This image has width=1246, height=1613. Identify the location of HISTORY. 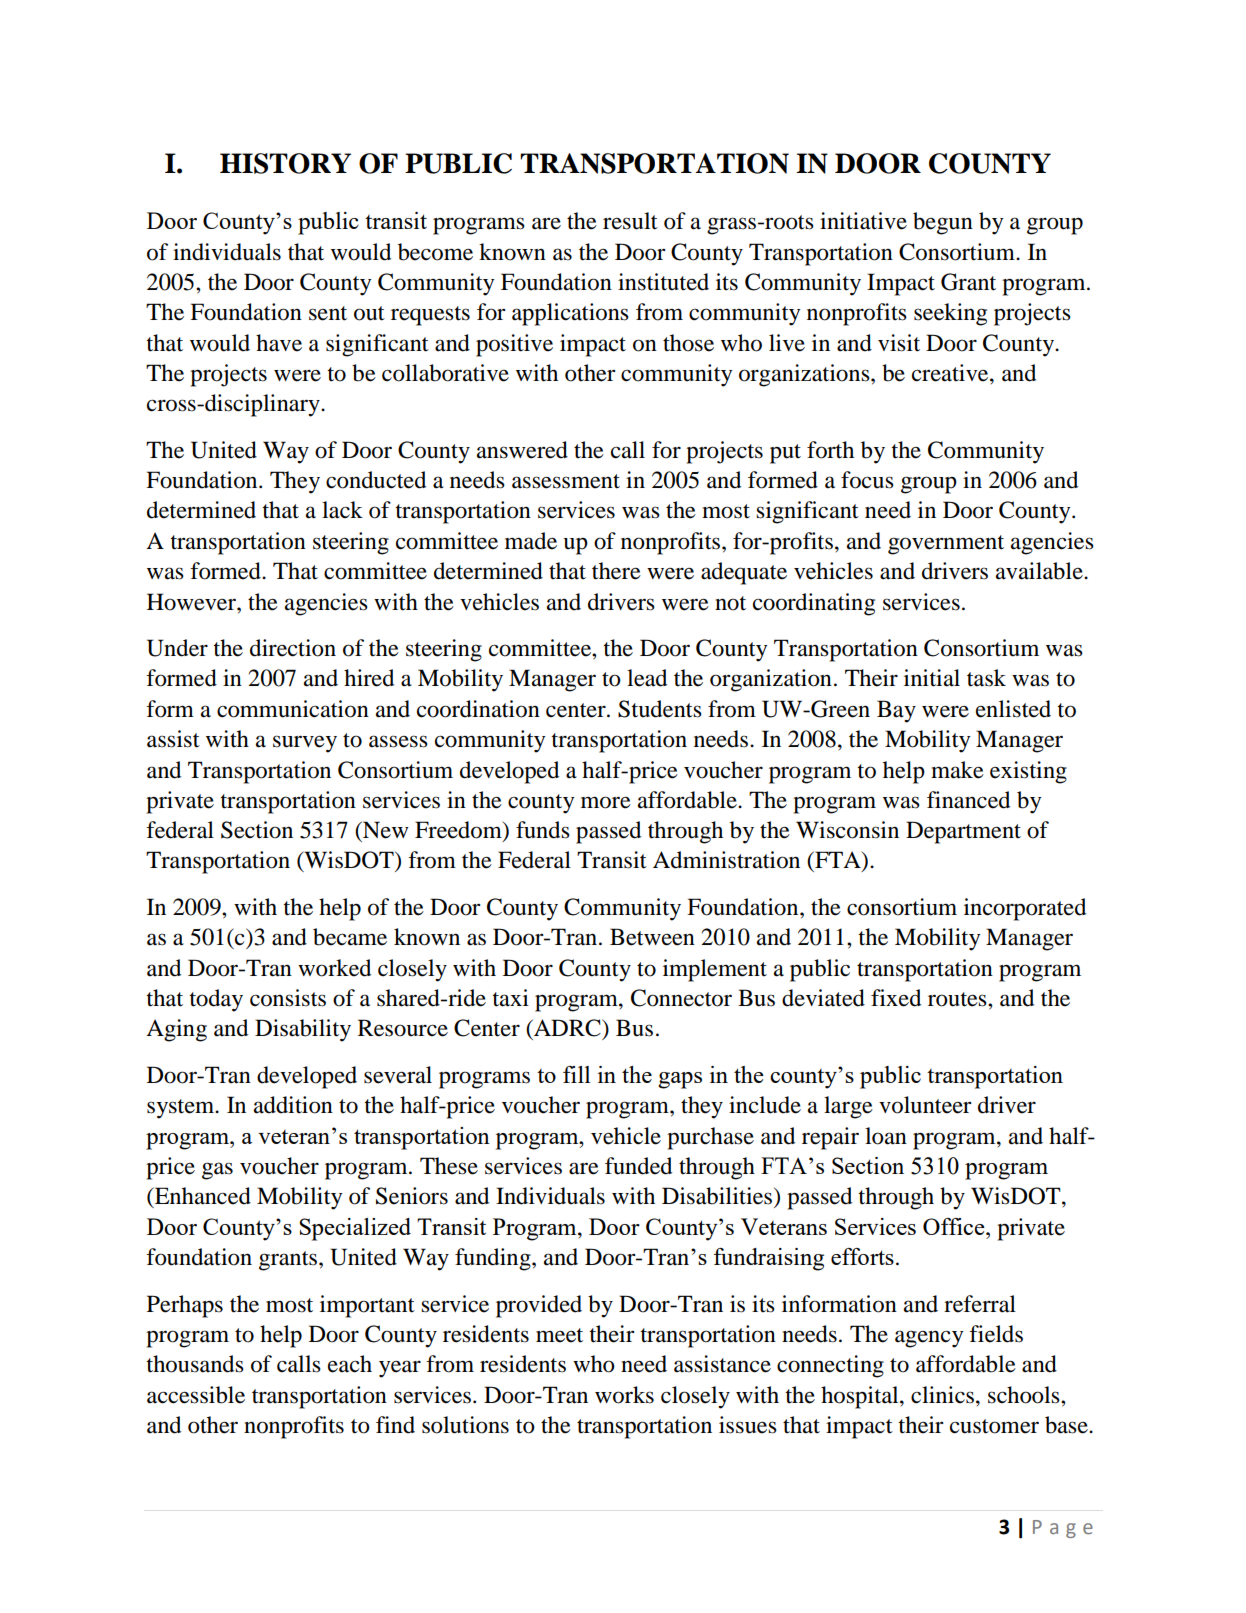
(285, 163).
